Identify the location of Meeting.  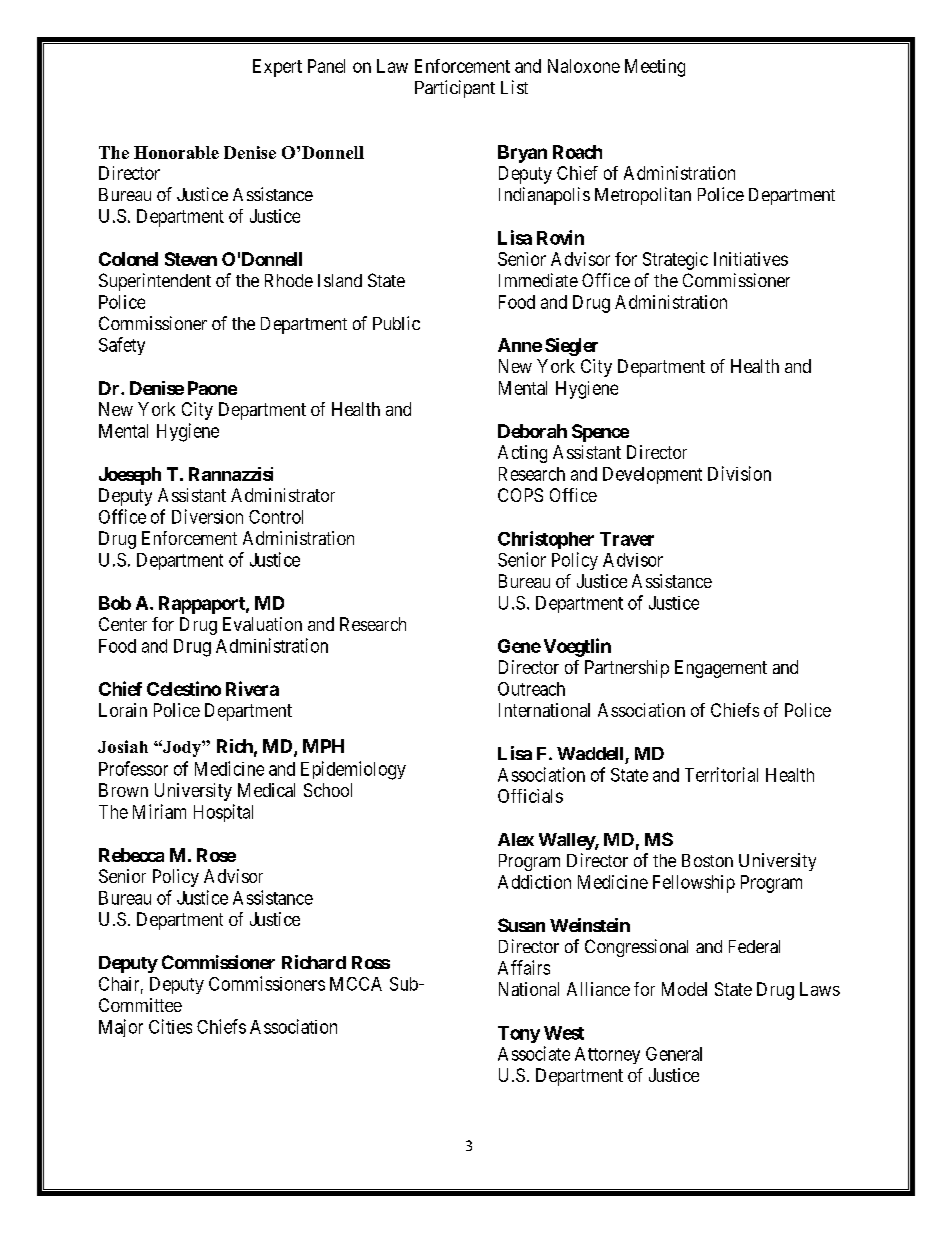
(655, 68).
